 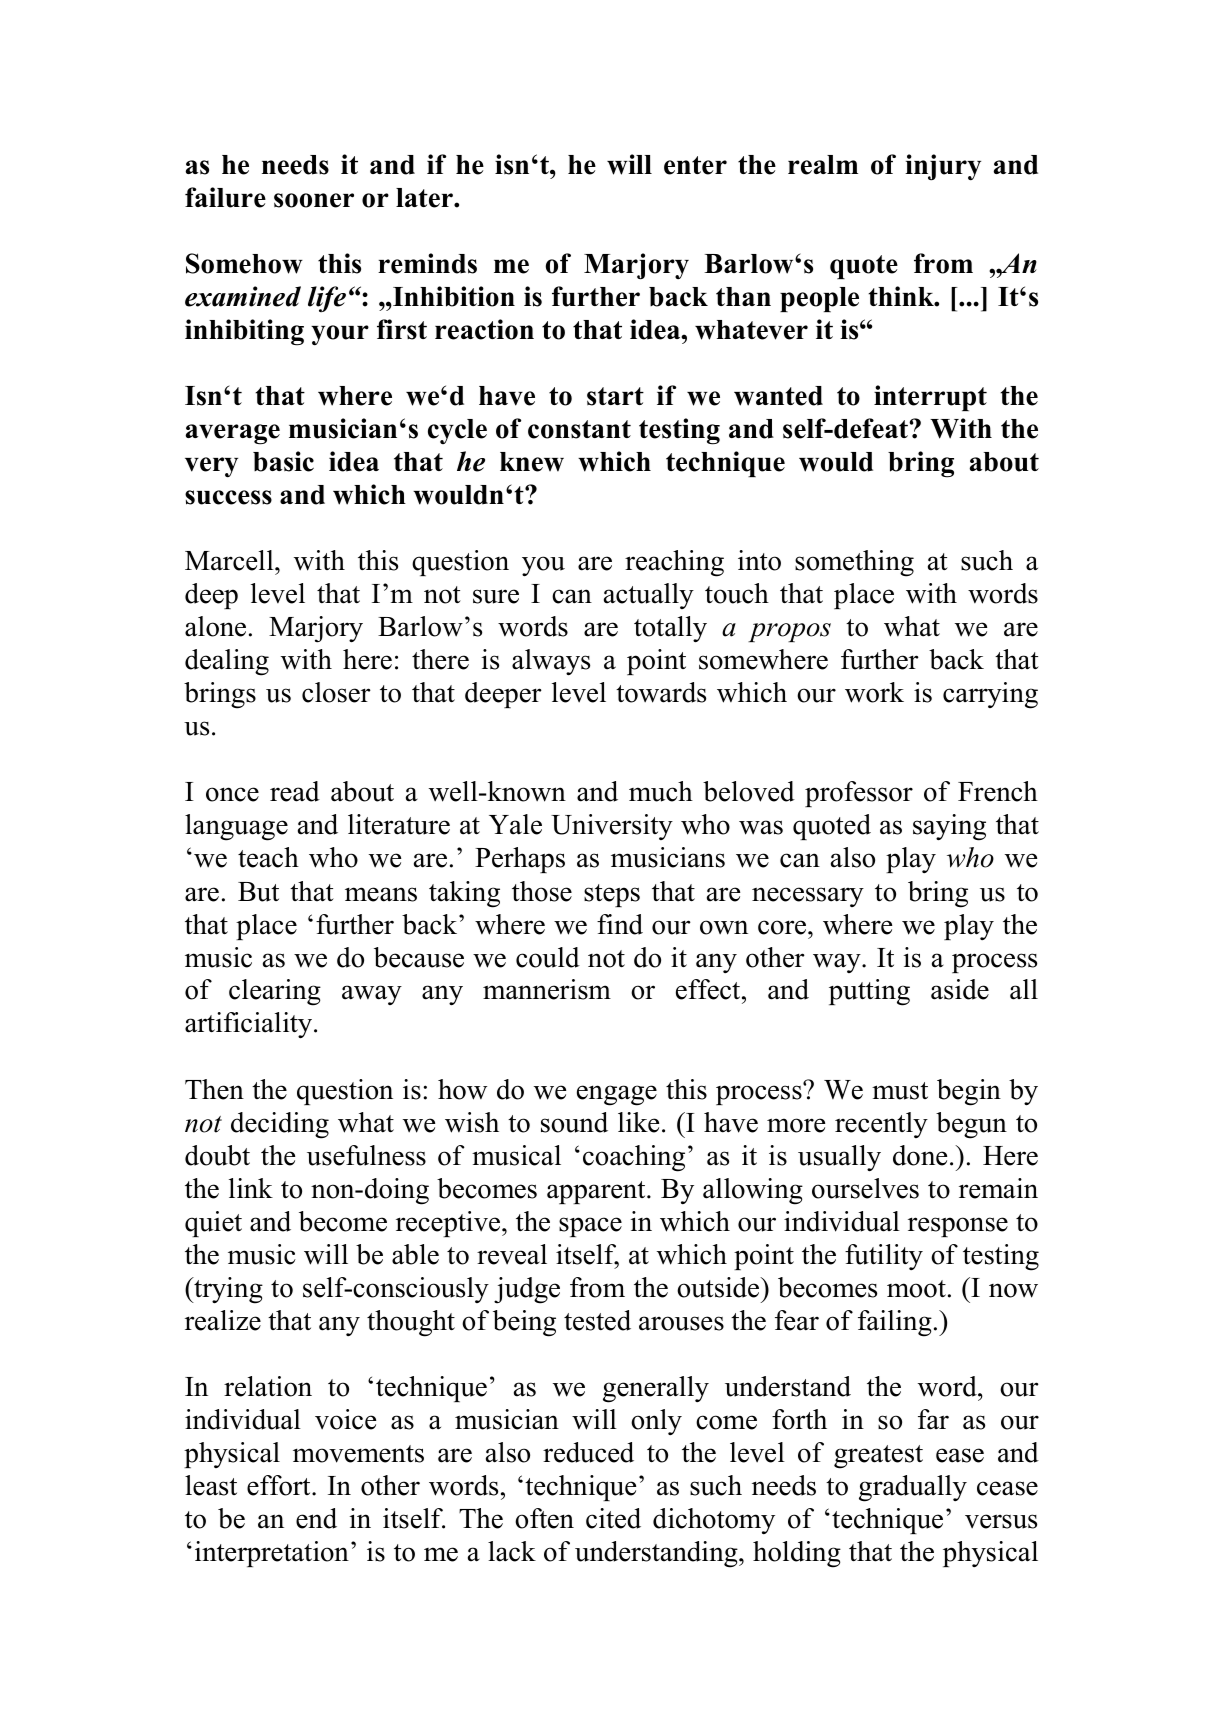 I want to click on must, so click(x=900, y=1091).
